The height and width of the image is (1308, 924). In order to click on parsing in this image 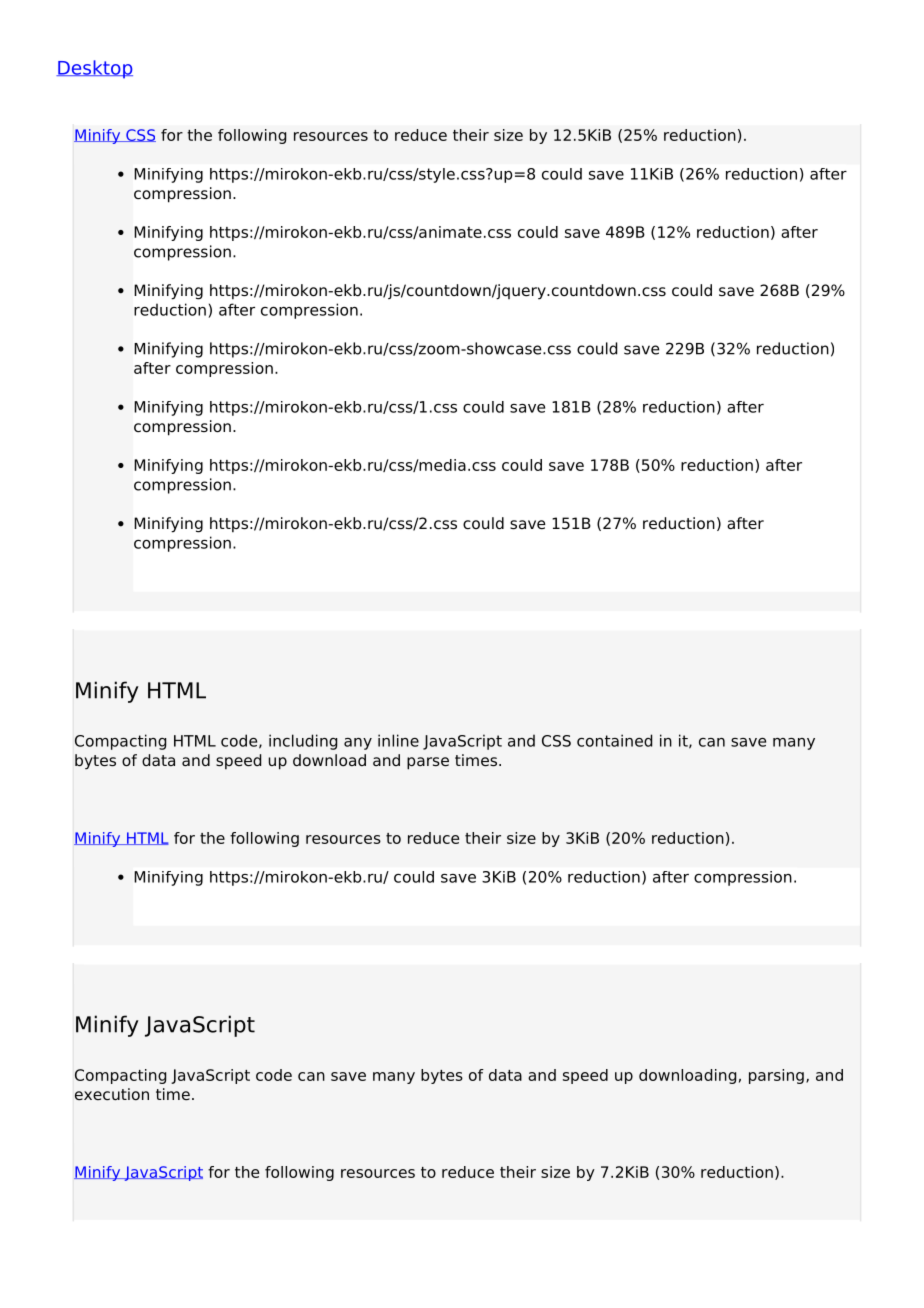, I will do `click(776, 1076)`.
